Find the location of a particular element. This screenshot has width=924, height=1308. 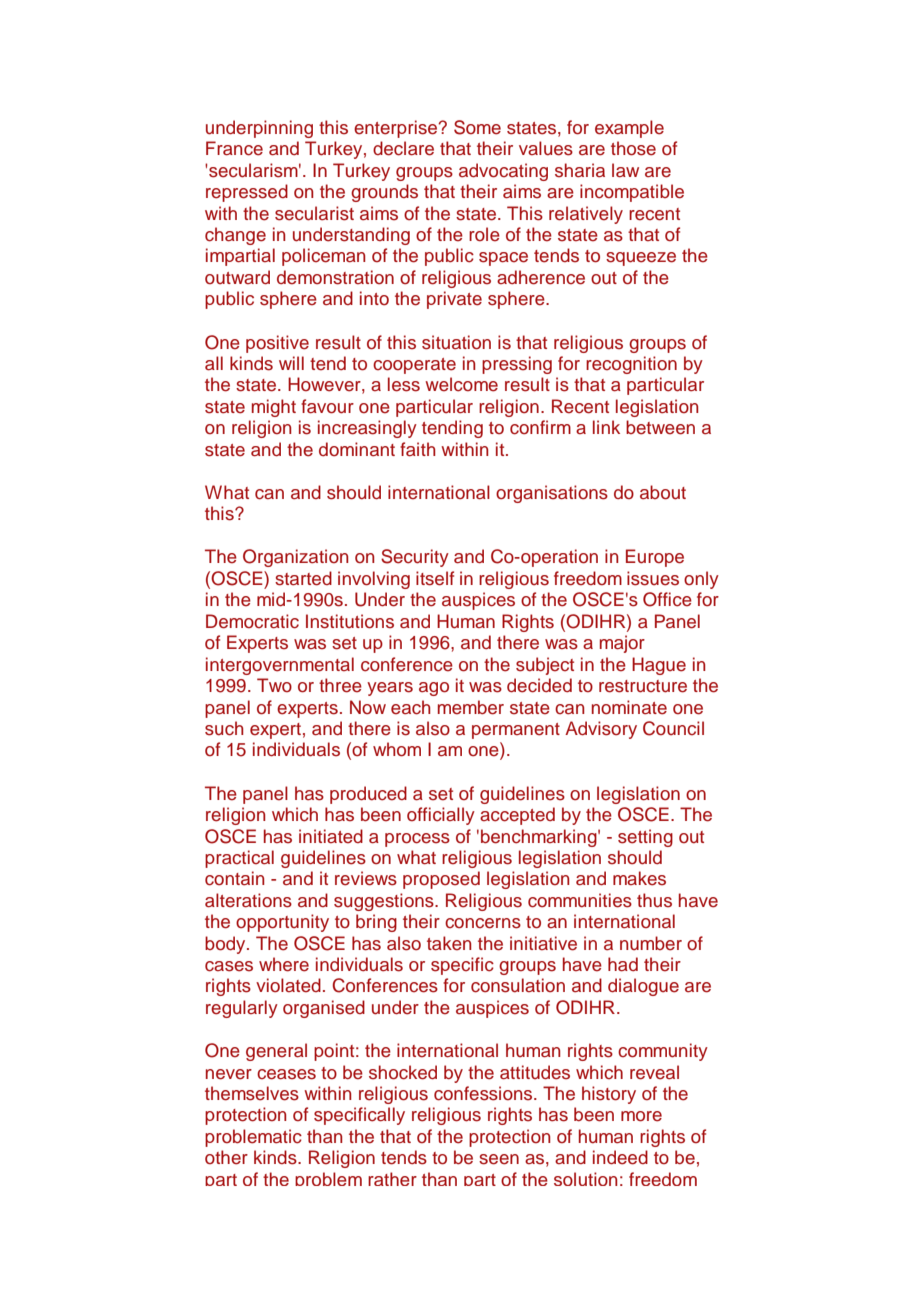

will is located at coordinates (291, 363).
